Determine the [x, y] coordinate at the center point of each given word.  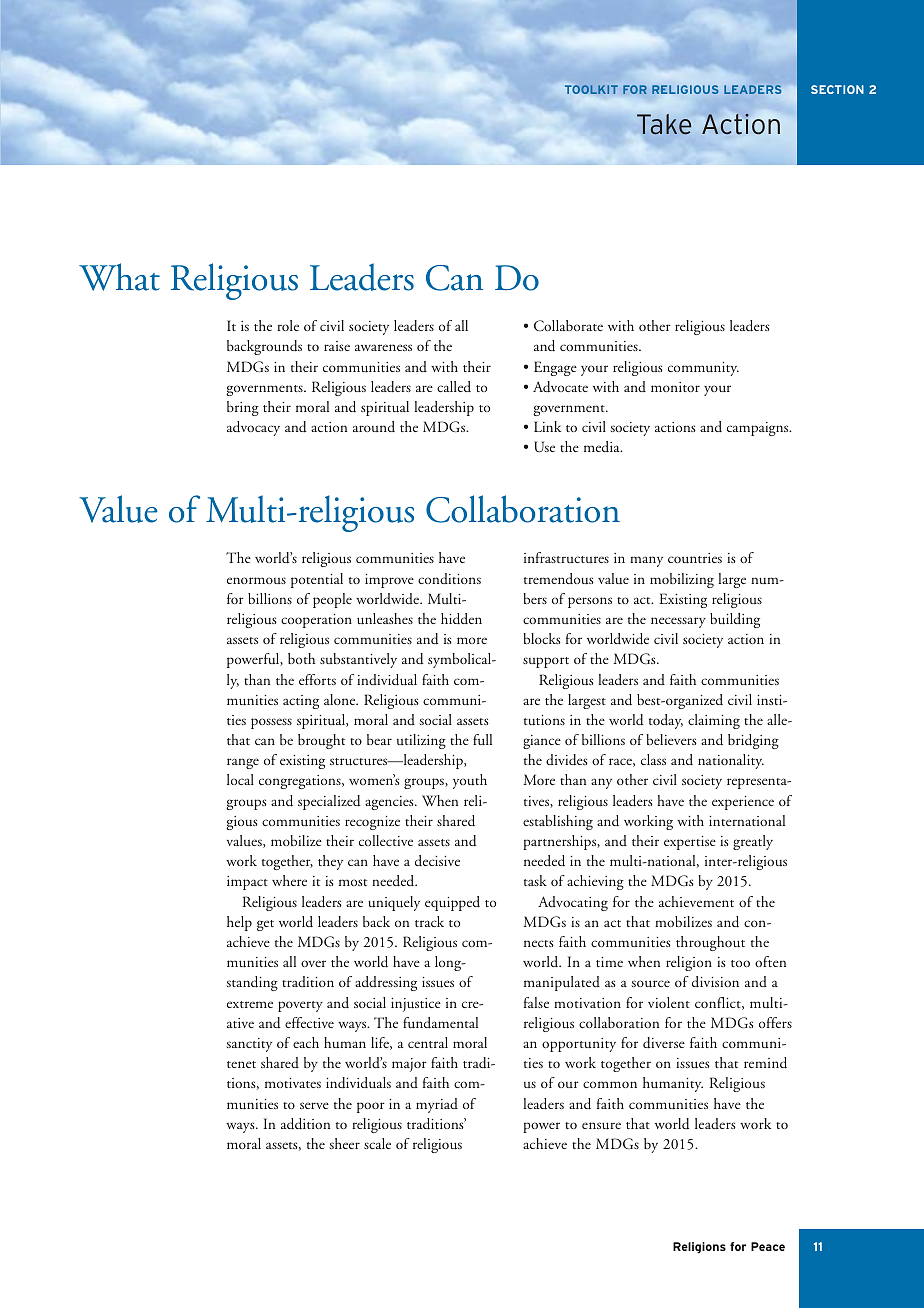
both [301, 658]
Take [664, 124]
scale [377, 1143]
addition [305, 1124]
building [735, 620]
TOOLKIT [591, 89]
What [119, 277]
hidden [461, 619]
